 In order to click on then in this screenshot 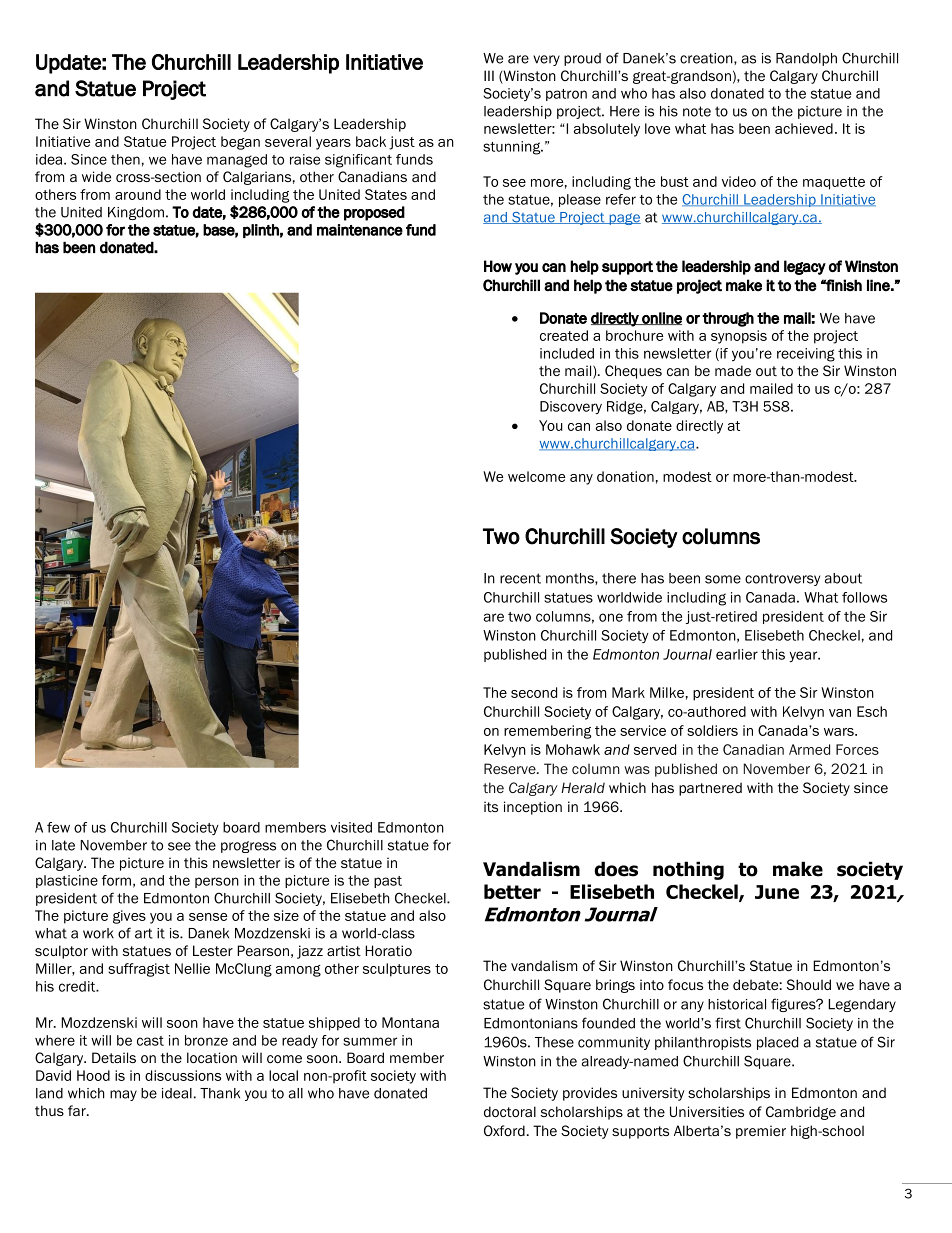, I will do `click(125, 159)`.
